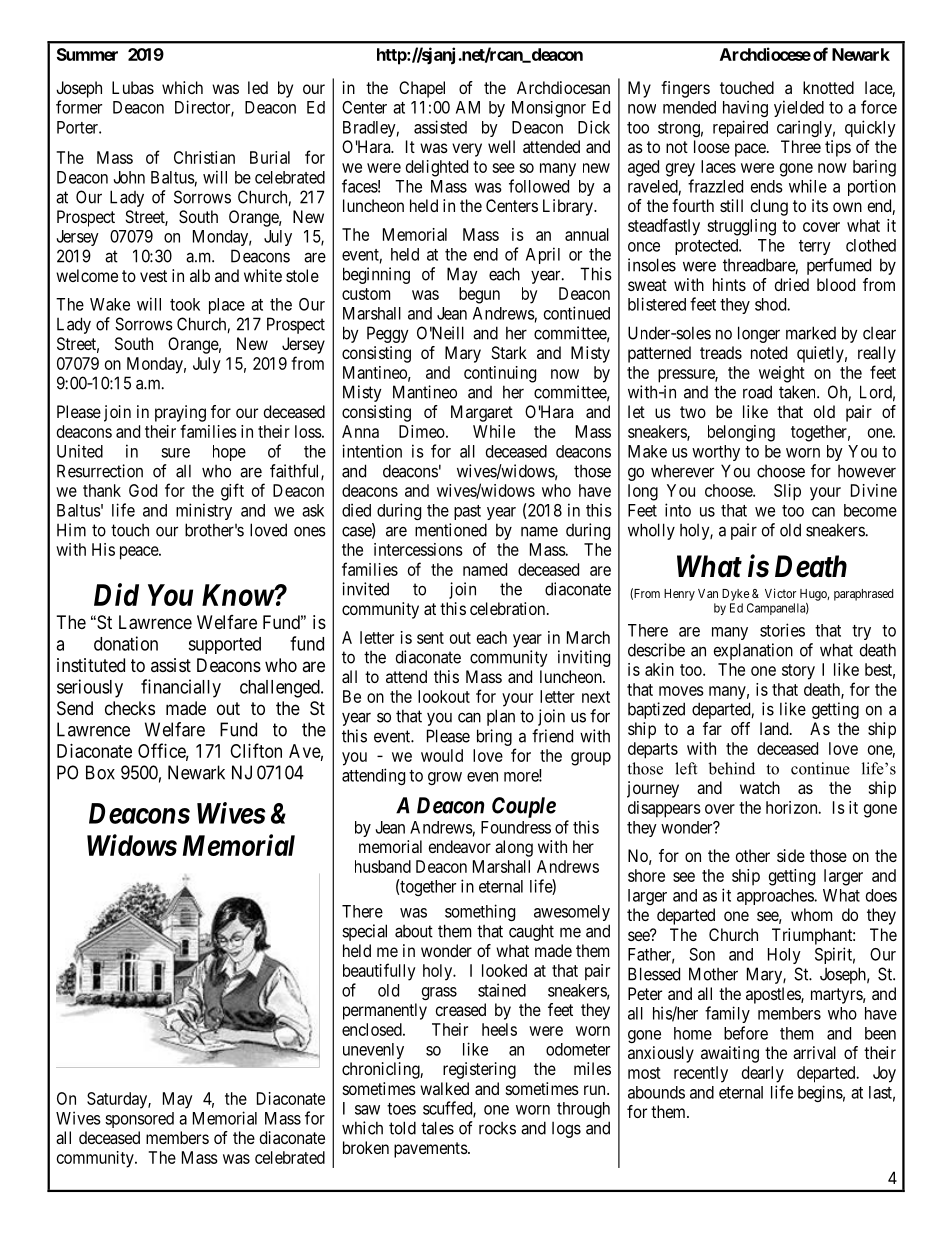  What do you see at coordinates (780, 593) in the image?
I see `Victor` at bounding box center [780, 593].
